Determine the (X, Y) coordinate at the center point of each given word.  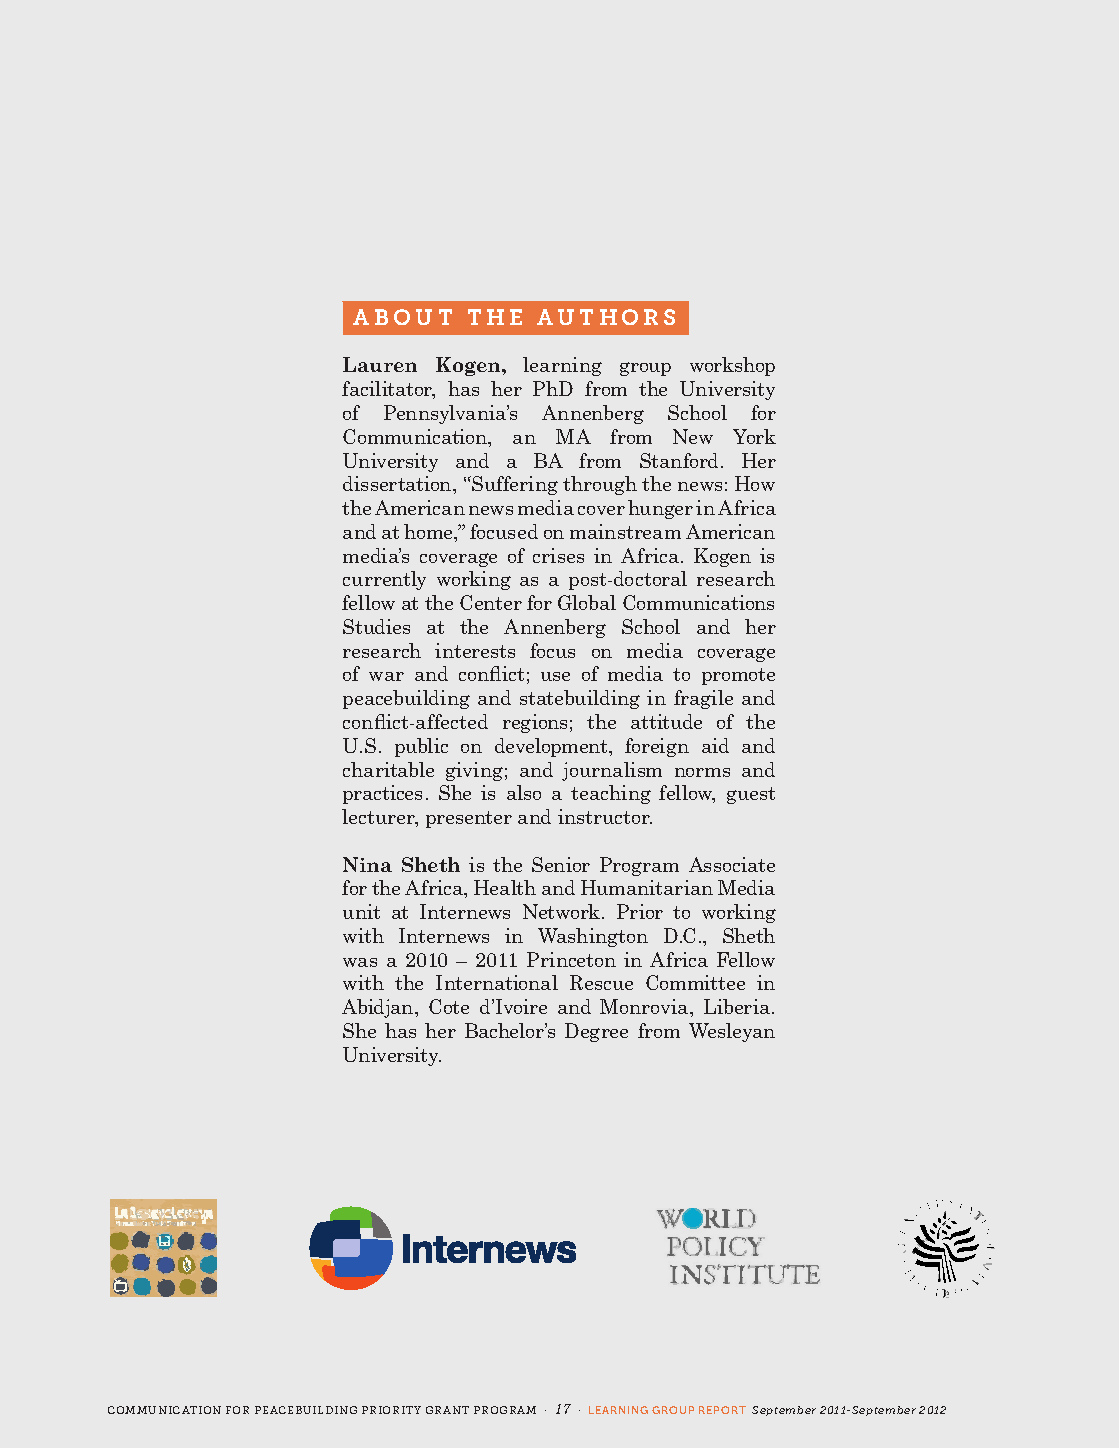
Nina (367, 864)
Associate (732, 864)
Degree (596, 1032)
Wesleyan (732, 1032)
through (600, 485)
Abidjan (379, 1008)
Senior (561, 864)
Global (587, 602)
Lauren (380, 364)
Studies (376, 626)
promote (738, 676)
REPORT (722, 1410)
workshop (732, 366)
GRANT (447, 1410)
